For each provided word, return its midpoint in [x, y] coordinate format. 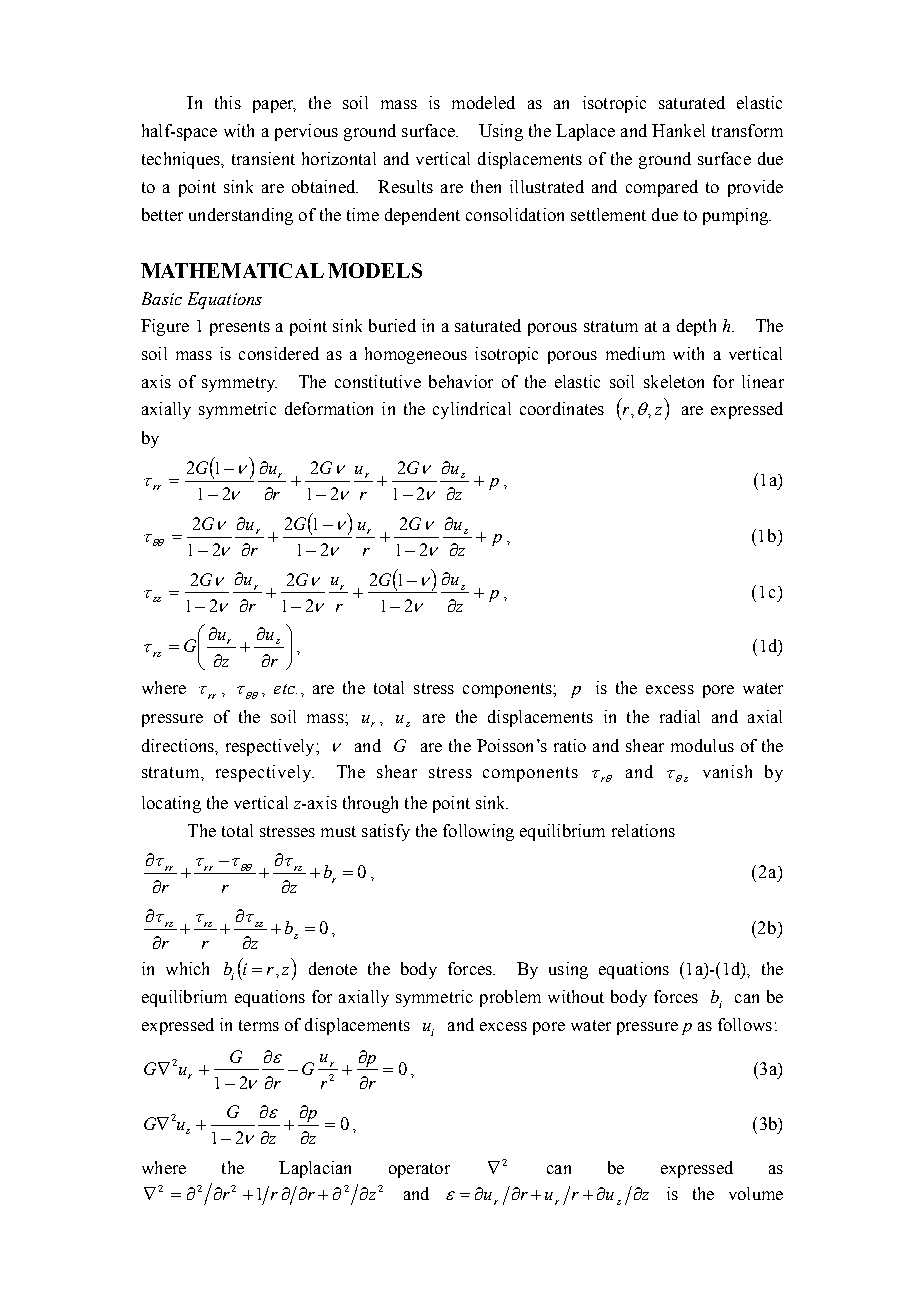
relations [643, 830]
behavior [461, 381]
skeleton [674, 381]
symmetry [239, 384]
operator [419, 1170]
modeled [483, 102]
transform [747, 130]
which [187, 968]
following [478, 832]
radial [680, 716]
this [228, 102]
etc [285, 689]
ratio [570, 745]
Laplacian [315, 1169]
